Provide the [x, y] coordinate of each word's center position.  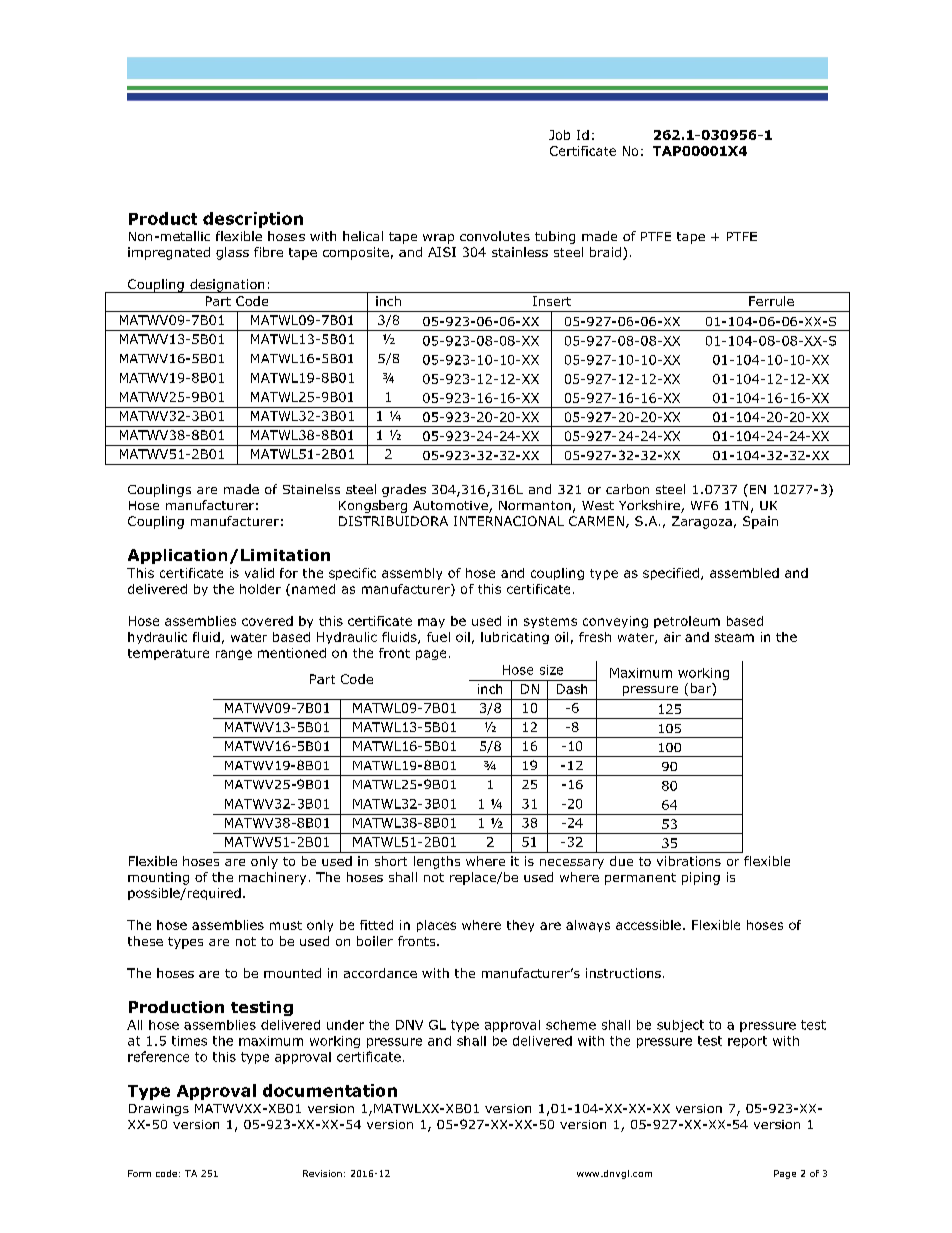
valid [259, 573]
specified [671, 574]
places [436, 926]
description [253, 220]
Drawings [159, 1110]
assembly [412, 574]
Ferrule [771, 301]
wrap [438, 239]
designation [227, 286]
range [234, 655]
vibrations [689, 861]
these [145, 941]
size [551, 670]
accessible [648, 925]
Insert [552, 301]
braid [607, 253]
